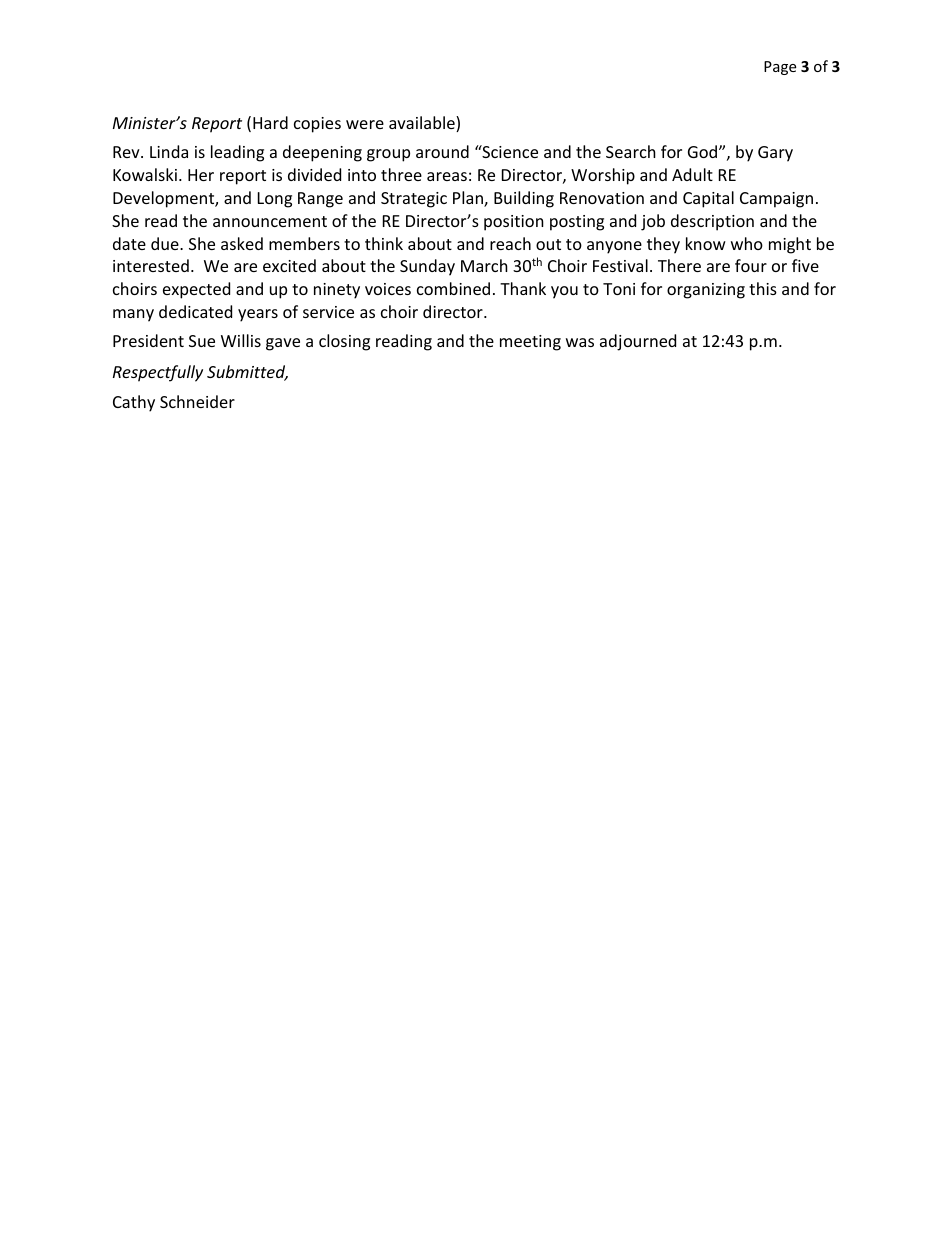 Image resolution: width=952 pixels, height=1233 pixels. I want to click on Page, so click(780, 68).
